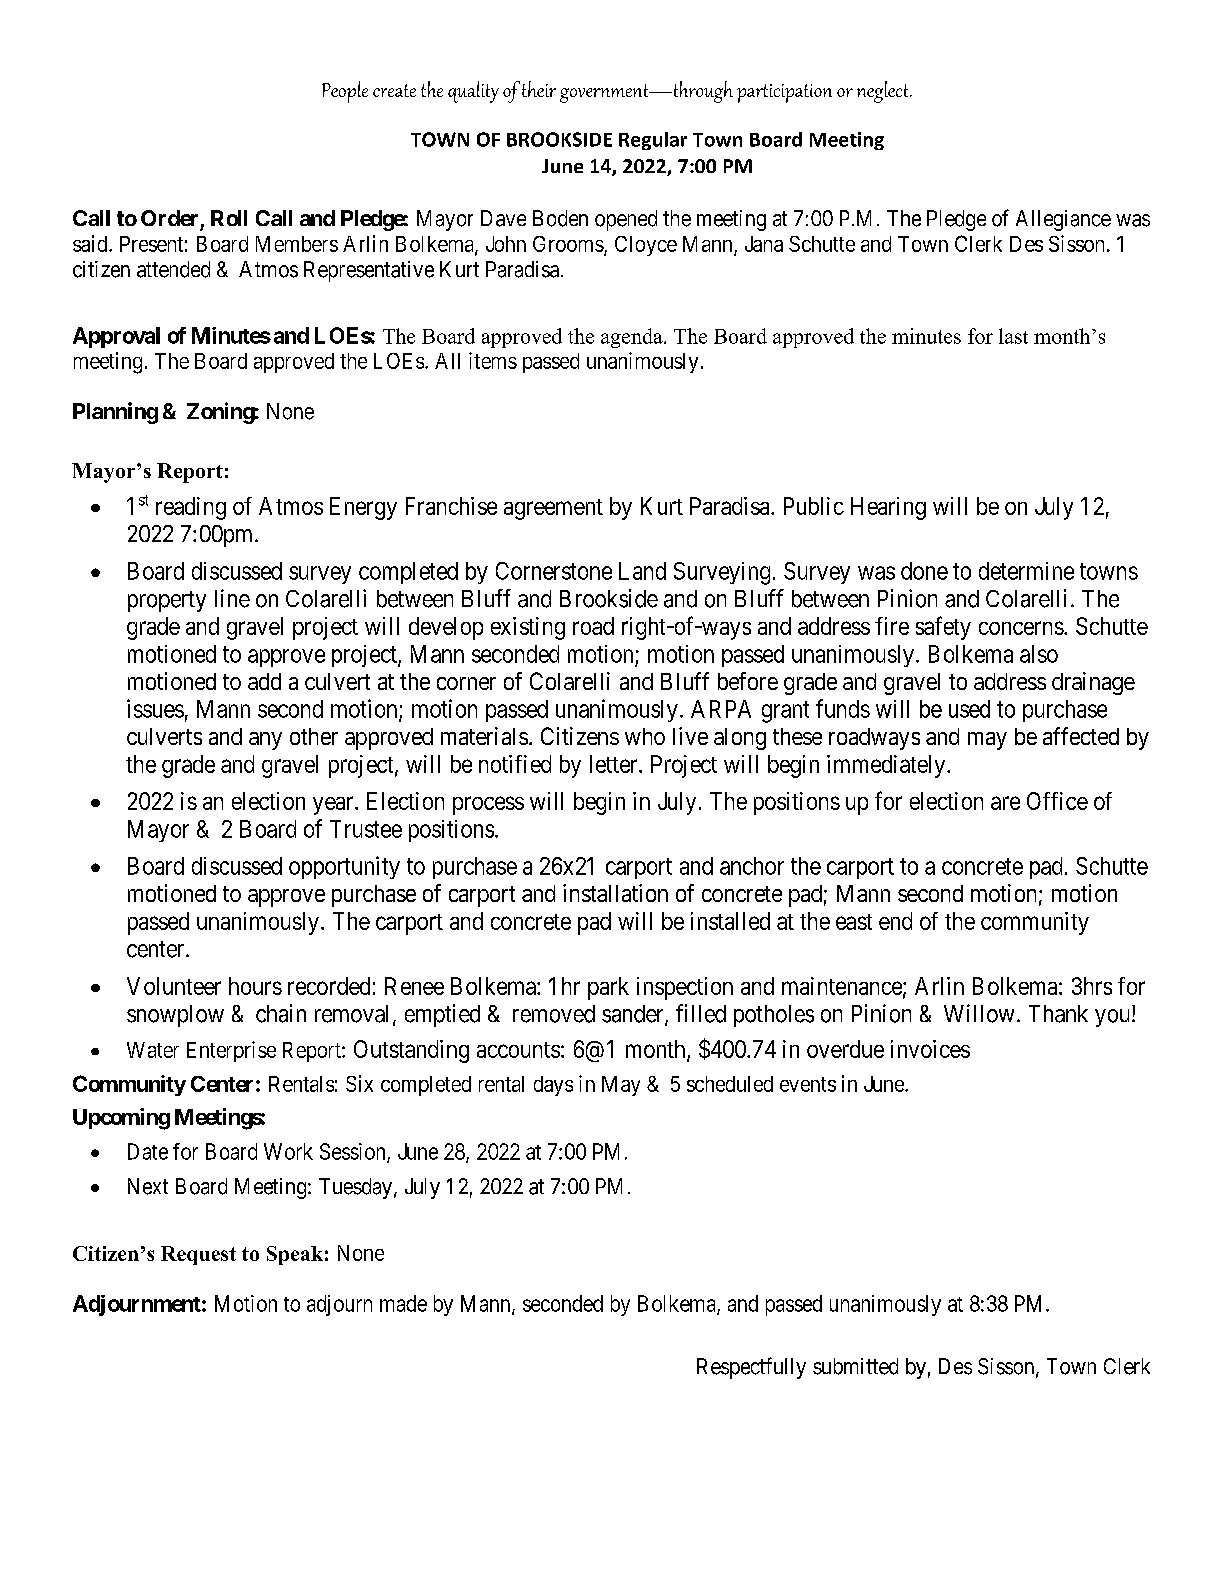  Describe the element at coordinates (653, 141) in the screenshot. I see `Regular` at that location.
